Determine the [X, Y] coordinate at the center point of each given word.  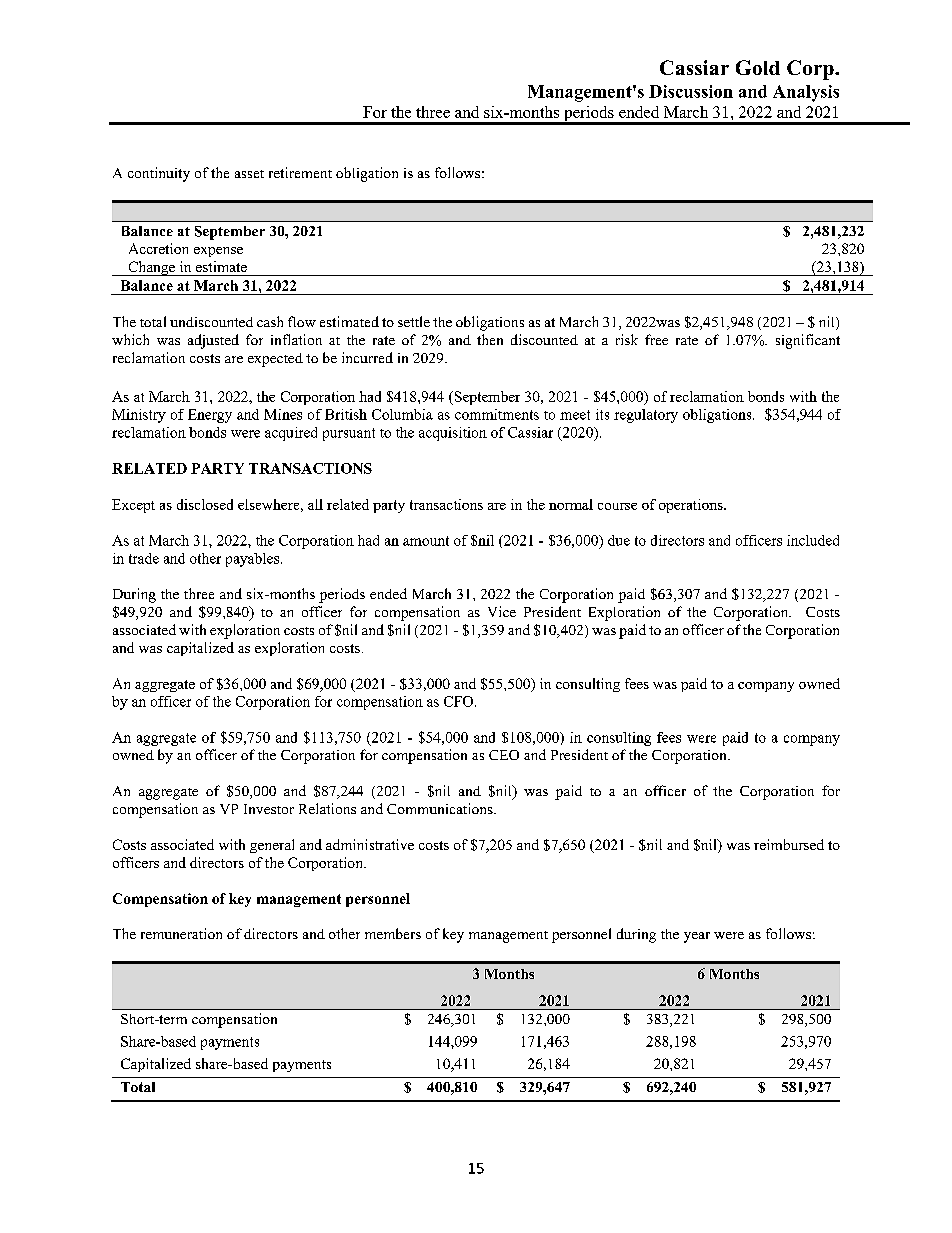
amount [426, 541]
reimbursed [789, 844]
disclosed [205, 504]
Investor [269, 809]
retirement [300, 172]
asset [249, 174]
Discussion [691, 91]
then [490, 339]
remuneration [181, 933]
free [656, 339]
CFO [458, 701]
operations [692, 506]
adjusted [213, 341]
